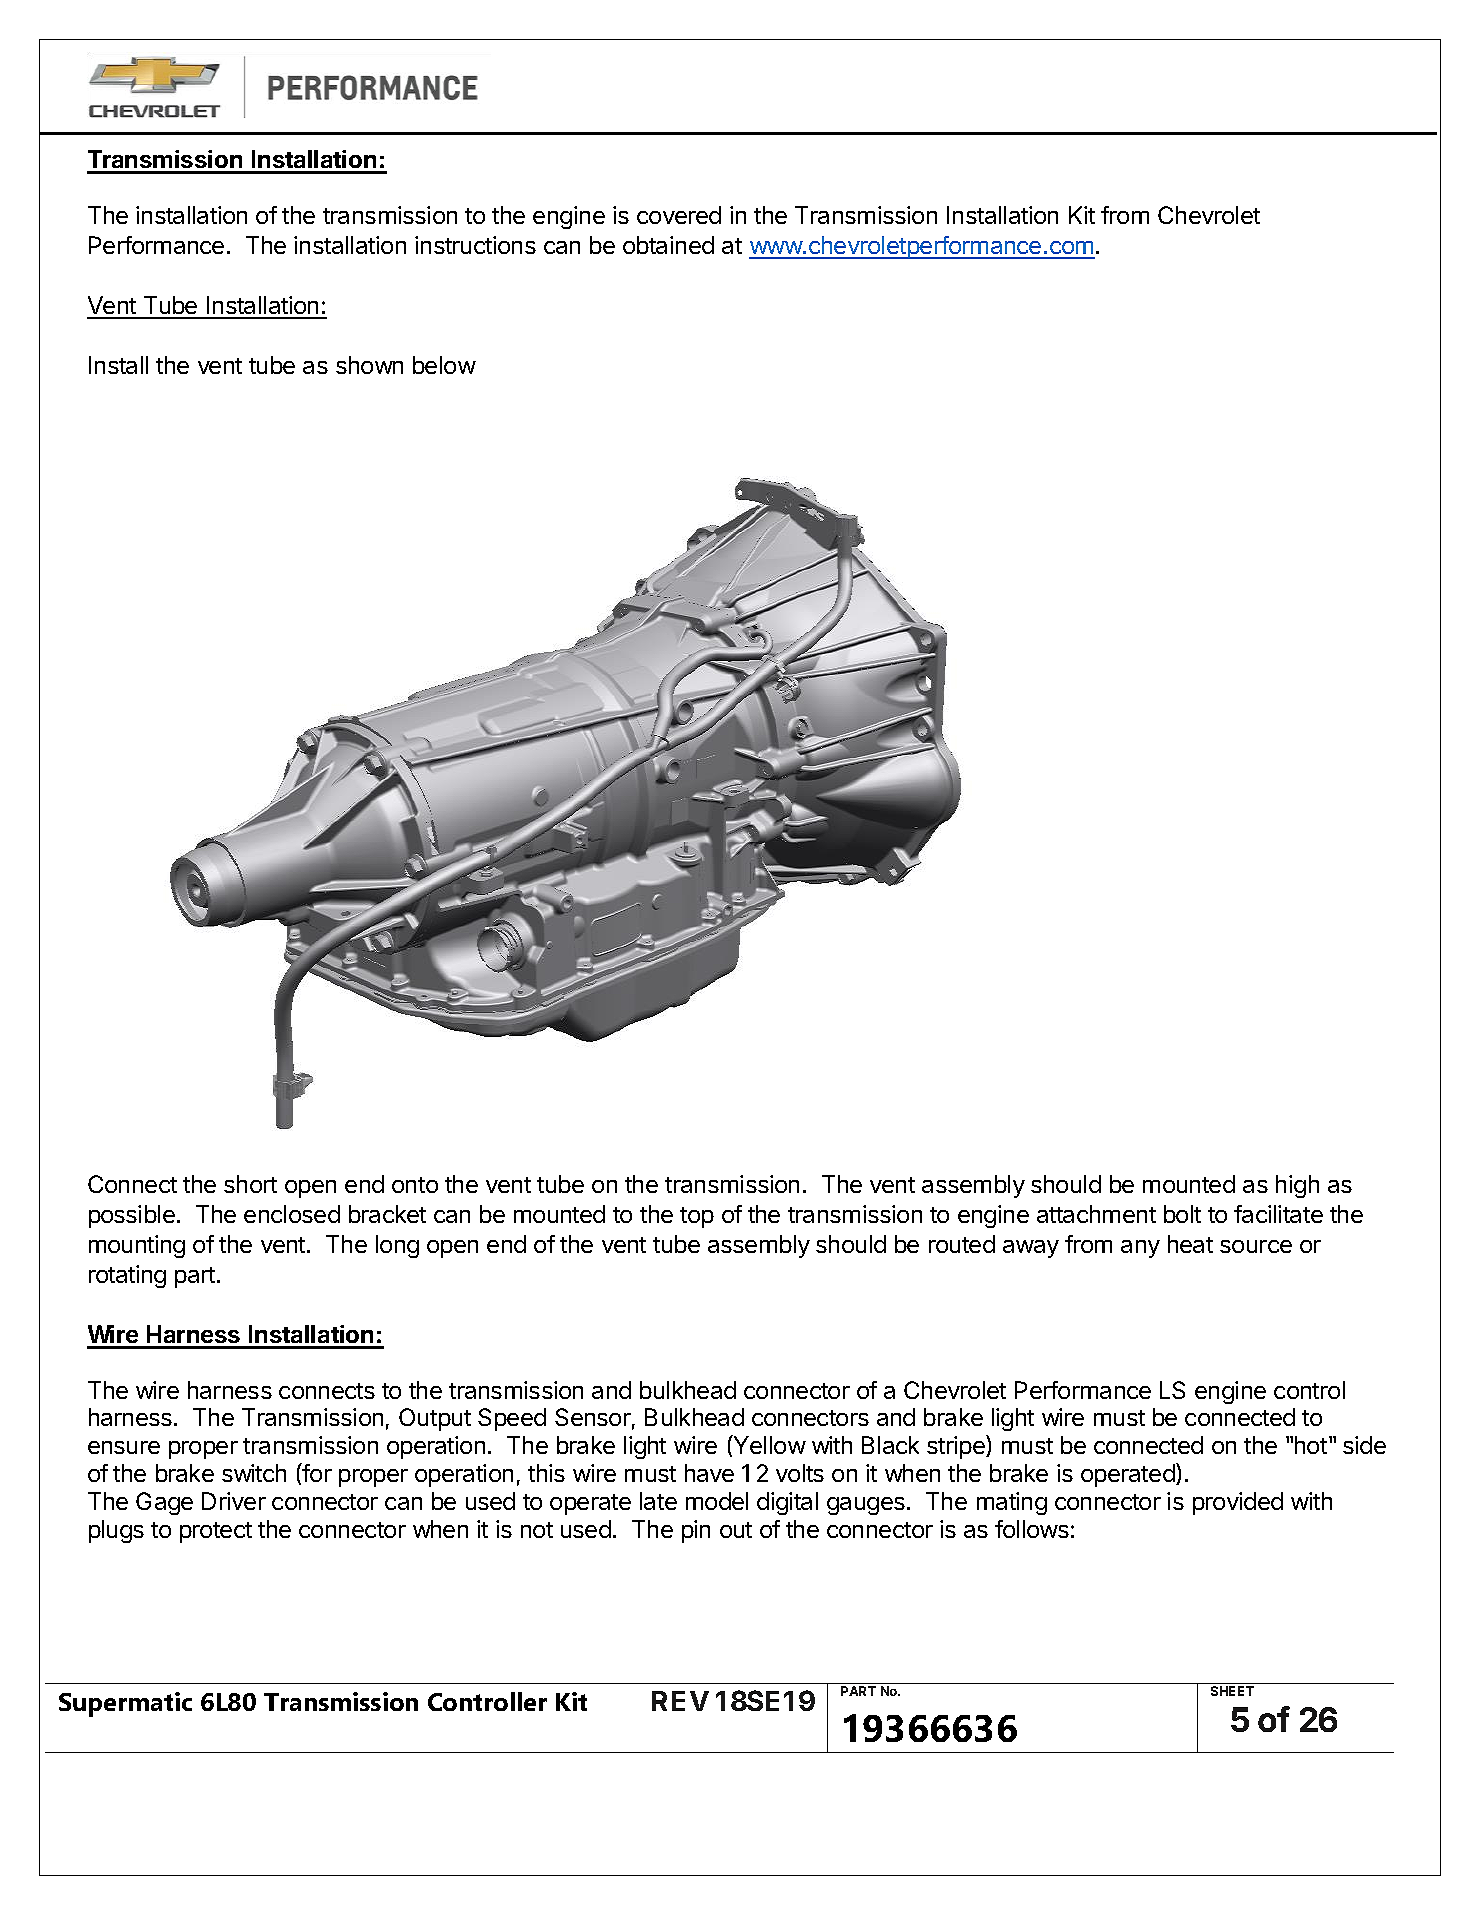  Describe the element at coordinates (1297, 1186) in the page. I see `high` at that location.
